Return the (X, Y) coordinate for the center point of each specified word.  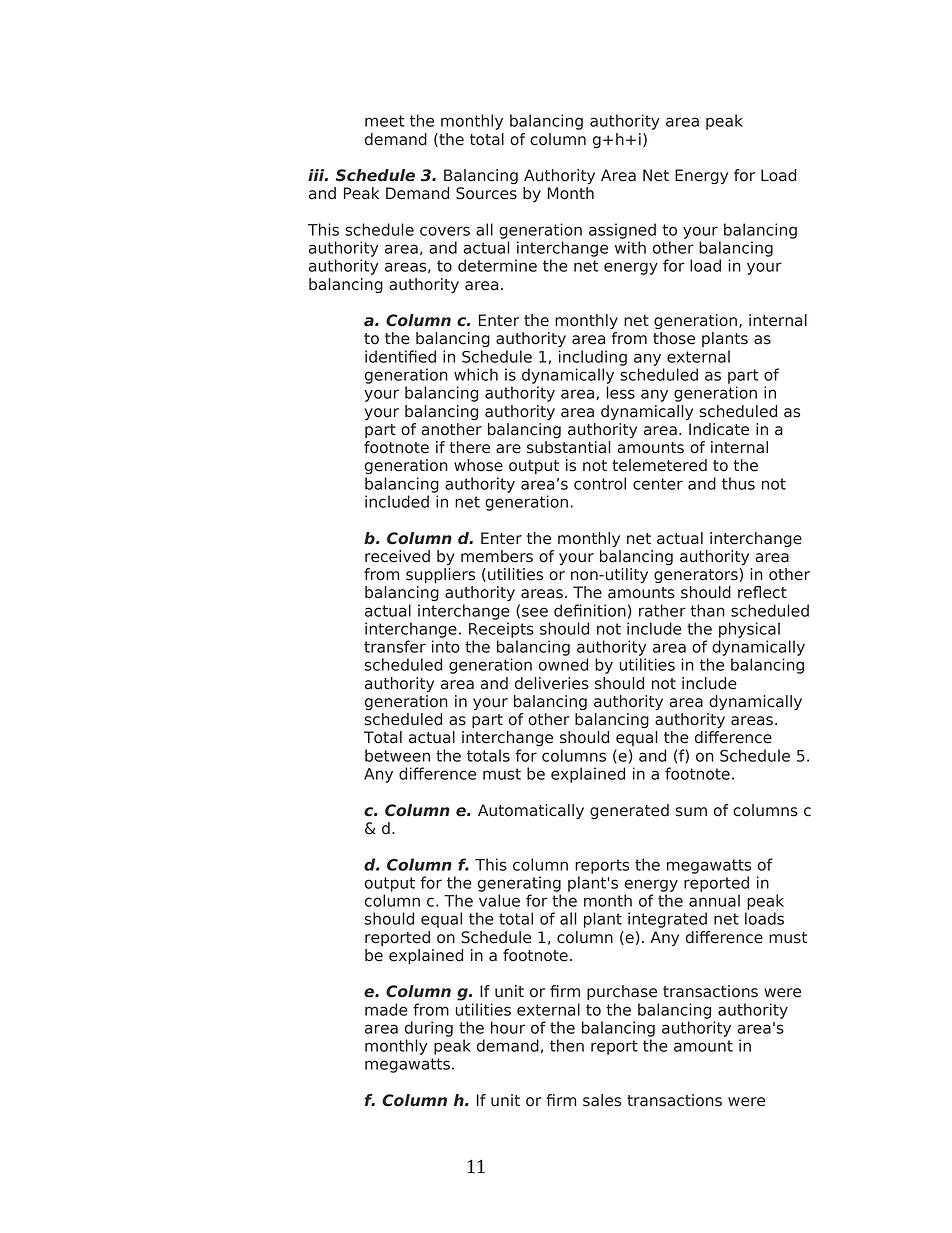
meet (385, 121)
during (429, 1029)
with (630, 247)
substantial (569, 447)
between (397, 755)
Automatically (531, 812)
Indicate (719, 429)
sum (691, 812)
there (470, 447)
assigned (622, 231)
